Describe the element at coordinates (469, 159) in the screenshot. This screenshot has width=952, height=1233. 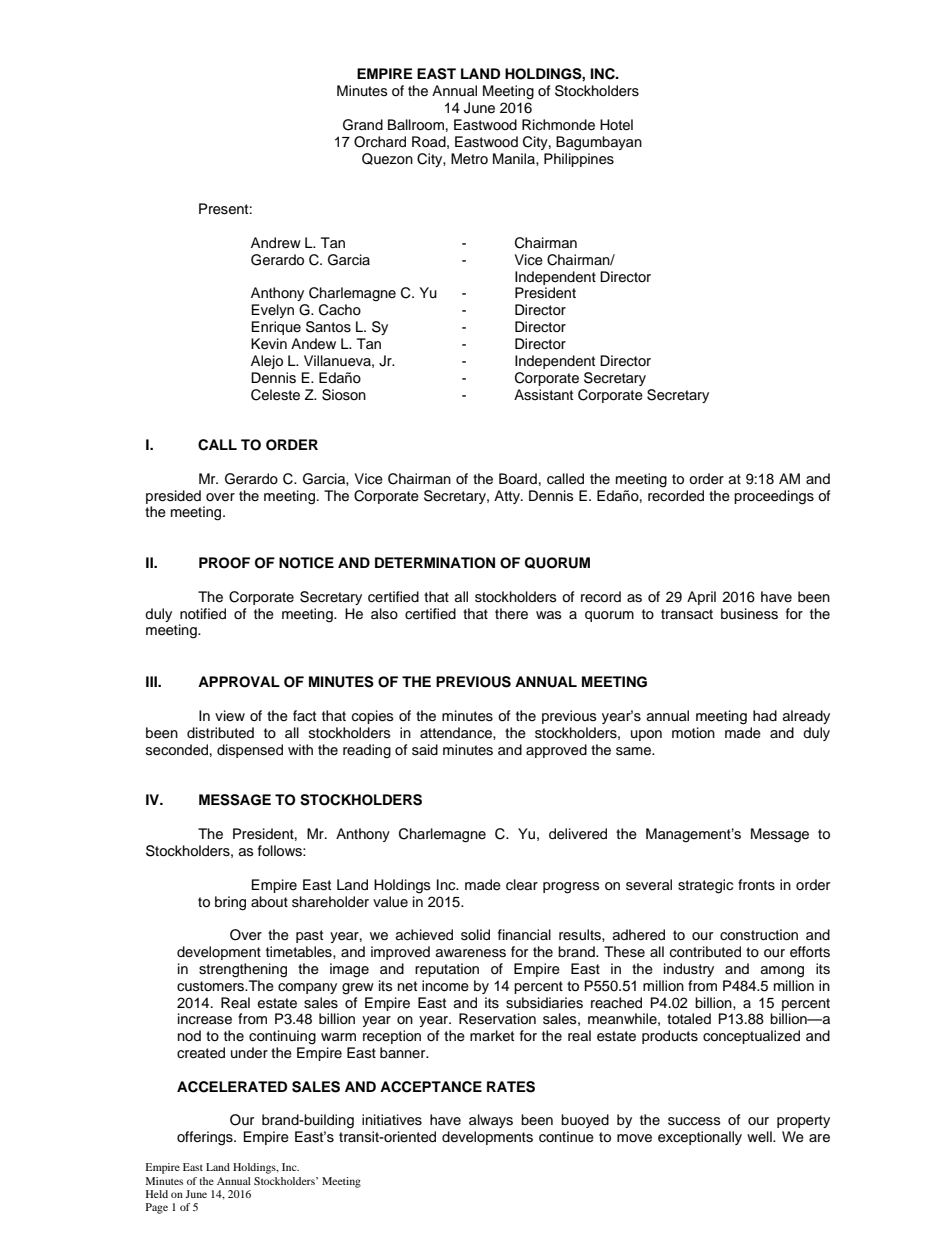
I see `Metro` at that location.
